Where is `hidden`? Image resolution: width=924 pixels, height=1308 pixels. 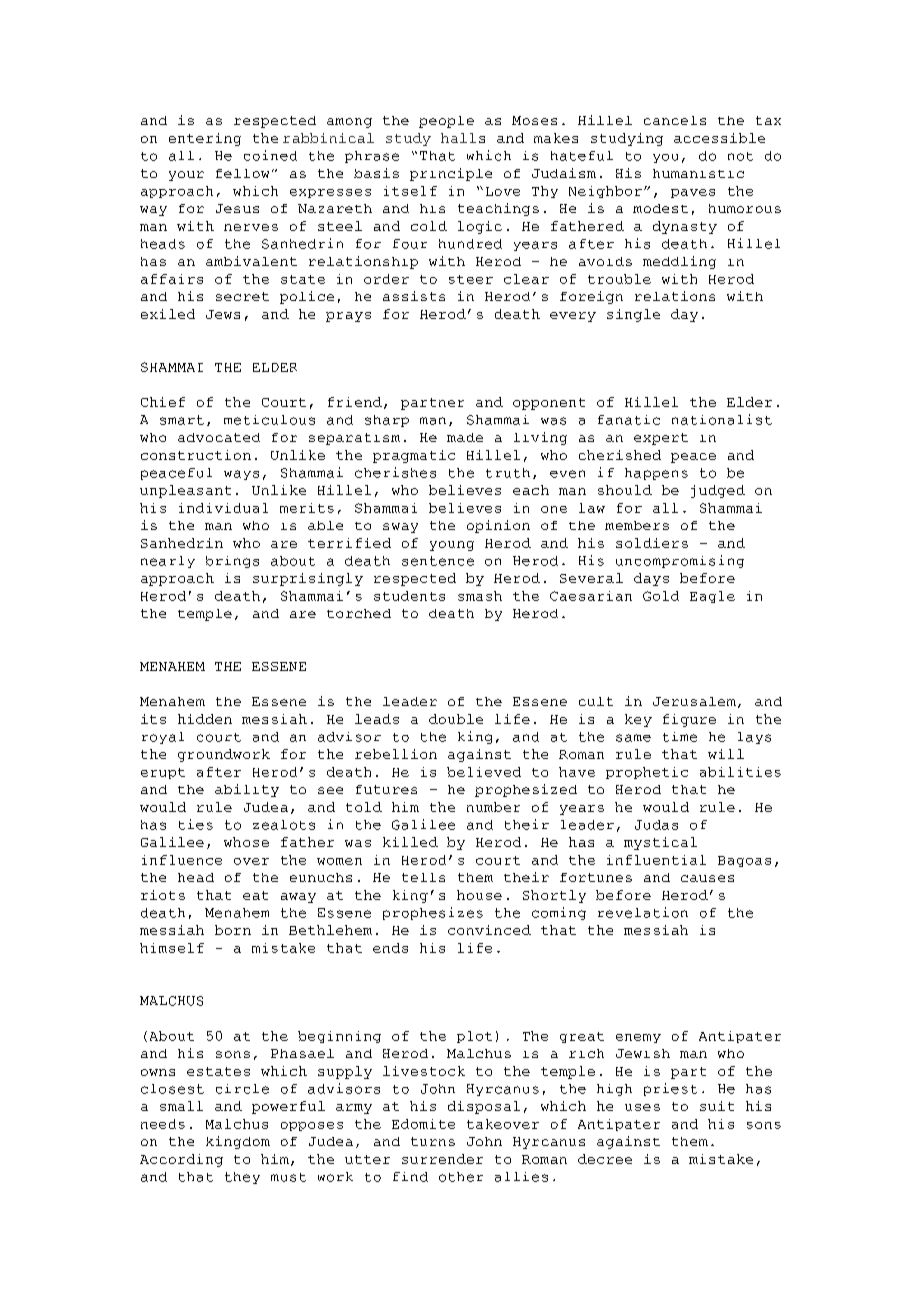
hidden is located at coordinates (205, 719).
